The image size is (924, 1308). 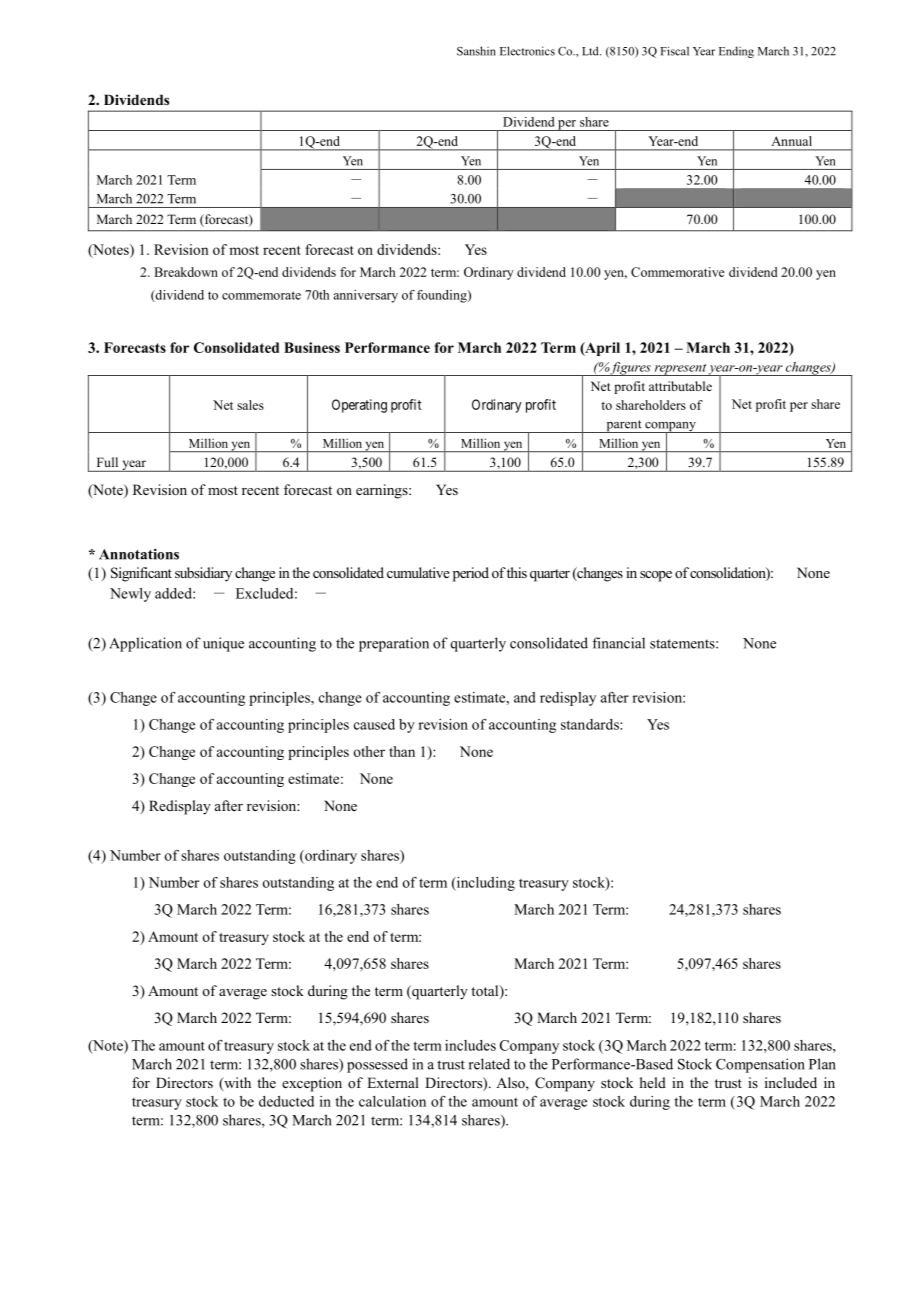 I want to click on Commemorative, so click(x=678, y=272).
